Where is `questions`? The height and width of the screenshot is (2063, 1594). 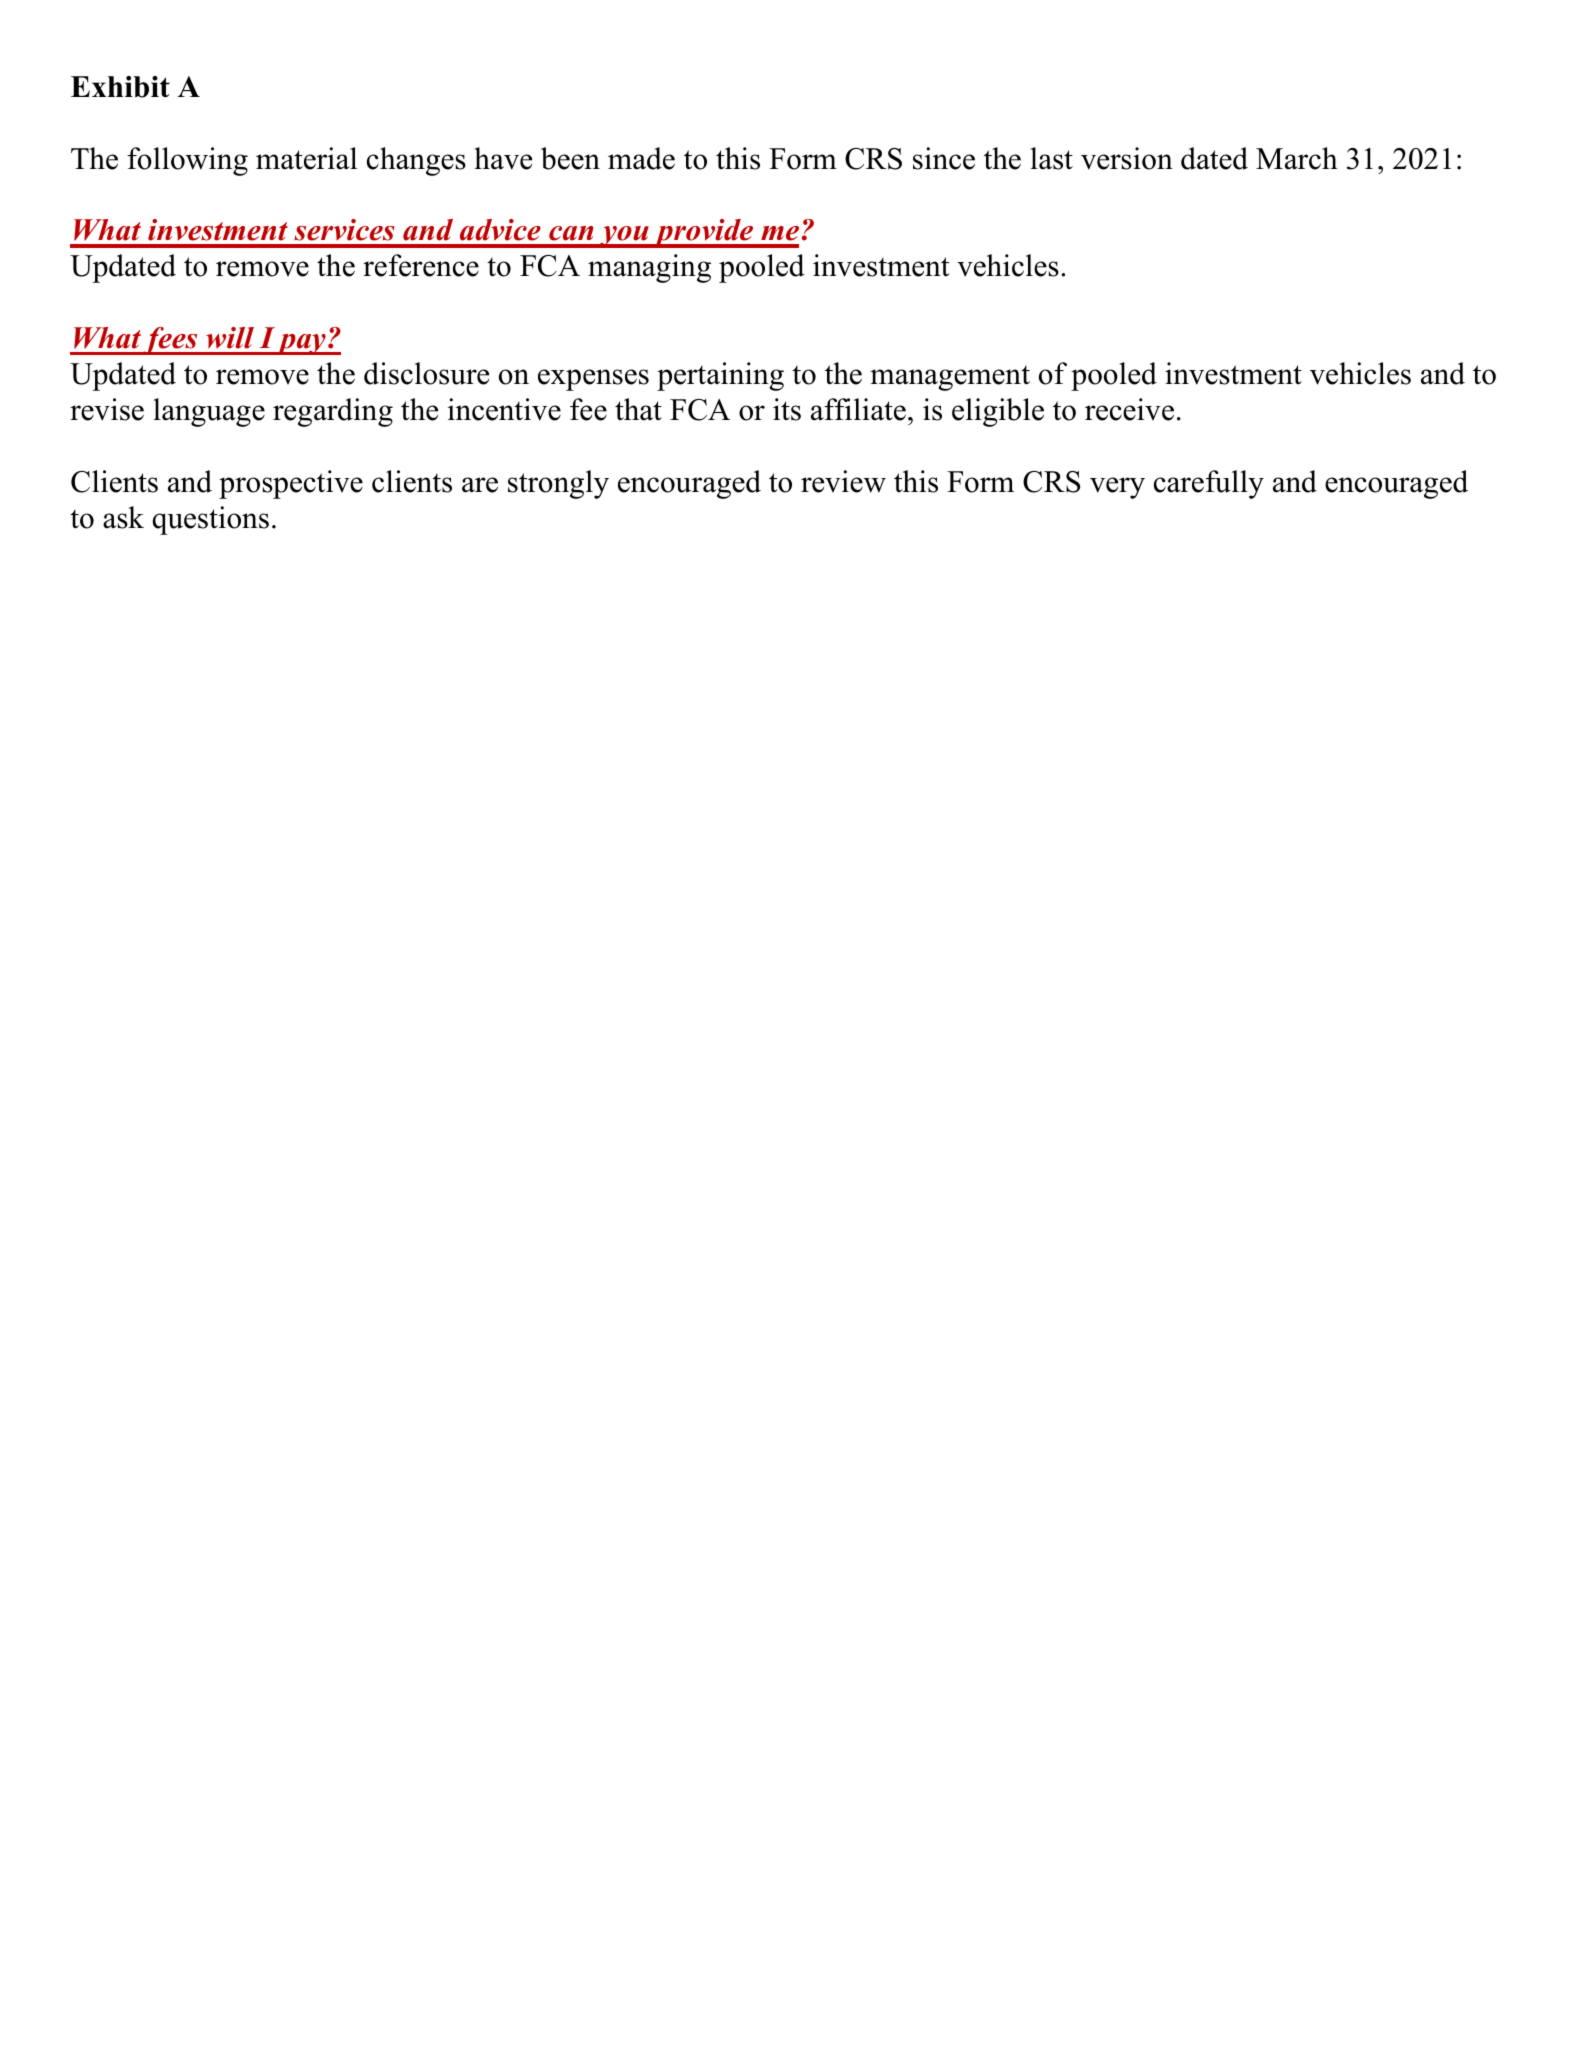
questions is located at coordinates (211, 520).
